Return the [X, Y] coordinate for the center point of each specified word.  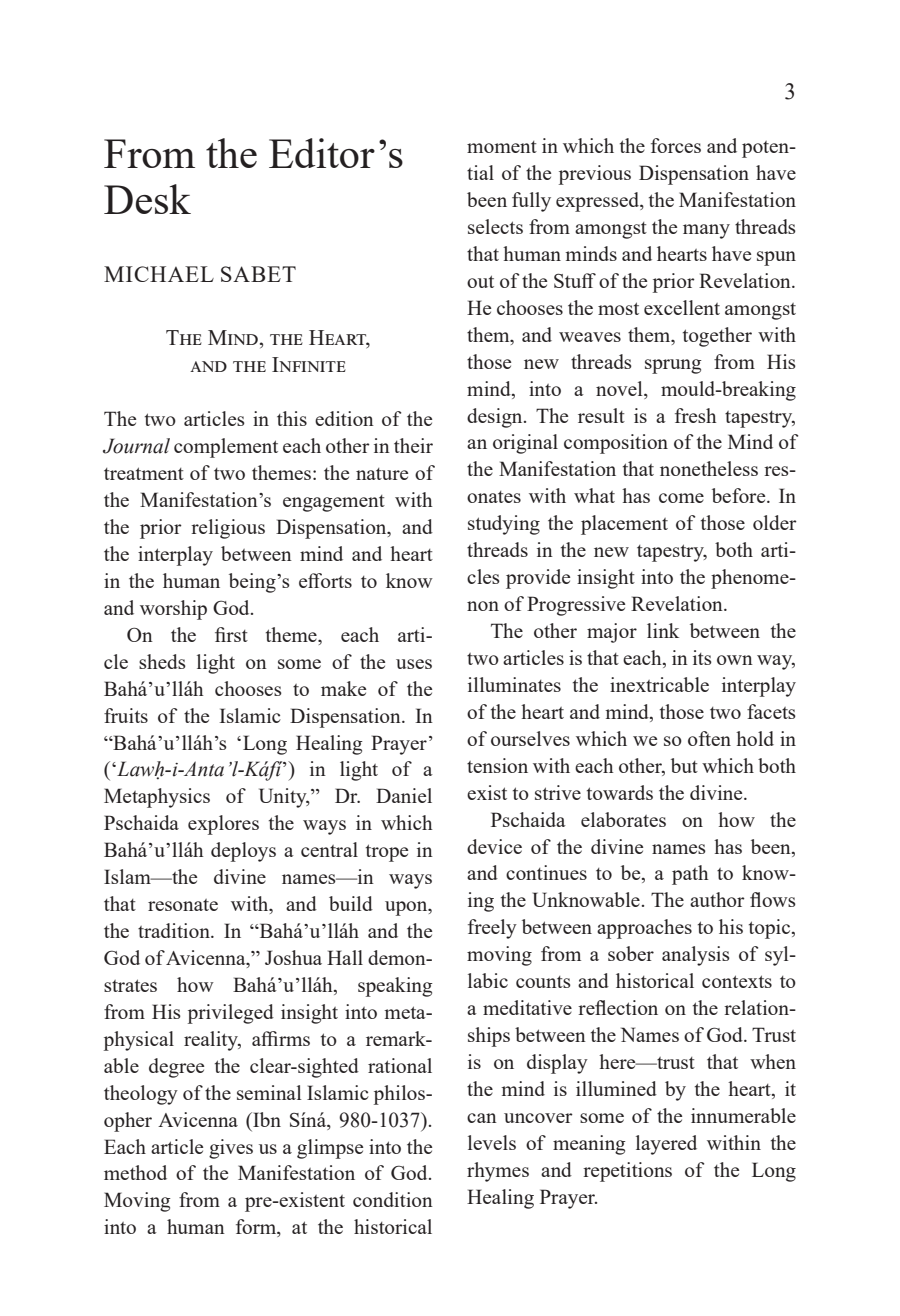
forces [676, 145]
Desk [147, 199]
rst [237, 636]
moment [502, 147]
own [735, 660]
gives [231, 1149]
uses [414, 664]
